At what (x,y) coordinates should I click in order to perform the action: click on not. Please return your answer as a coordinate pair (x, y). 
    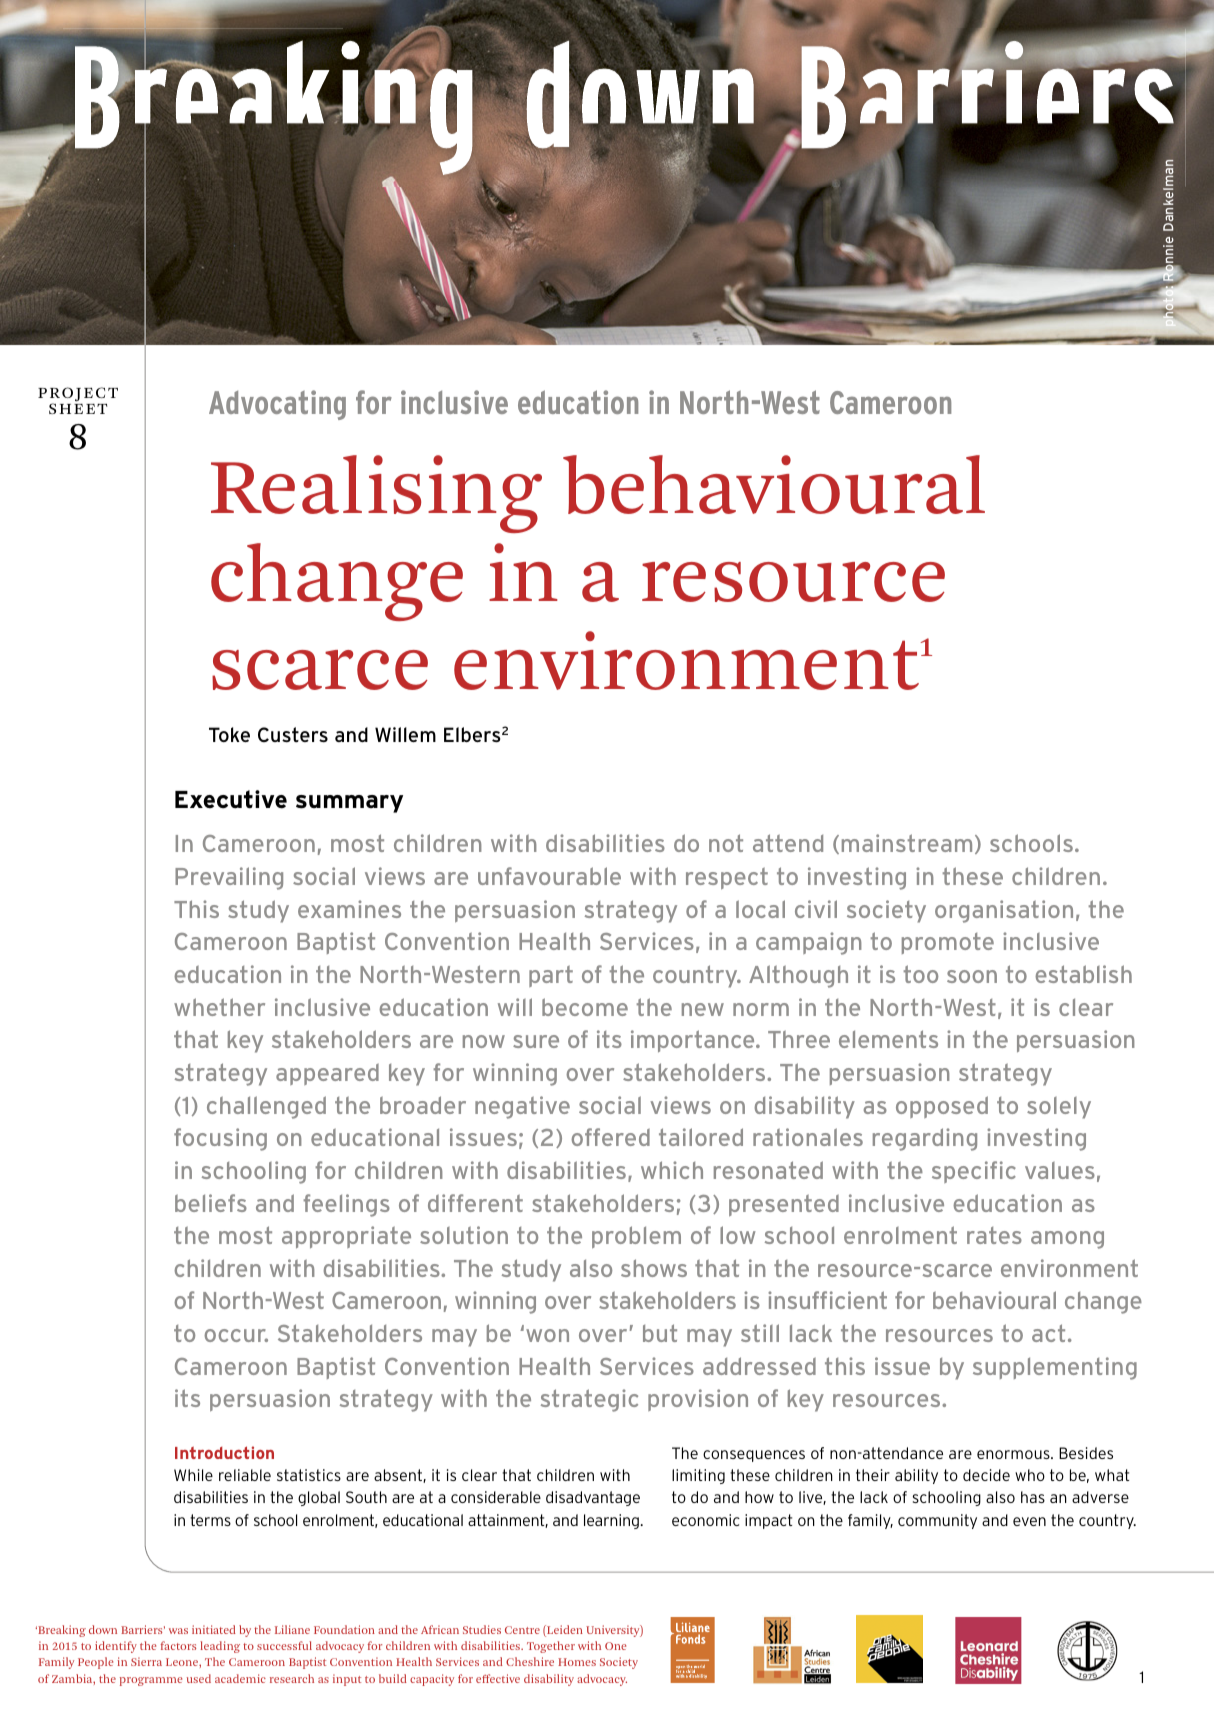
    Looking at the image, I should click on (726, 843).
